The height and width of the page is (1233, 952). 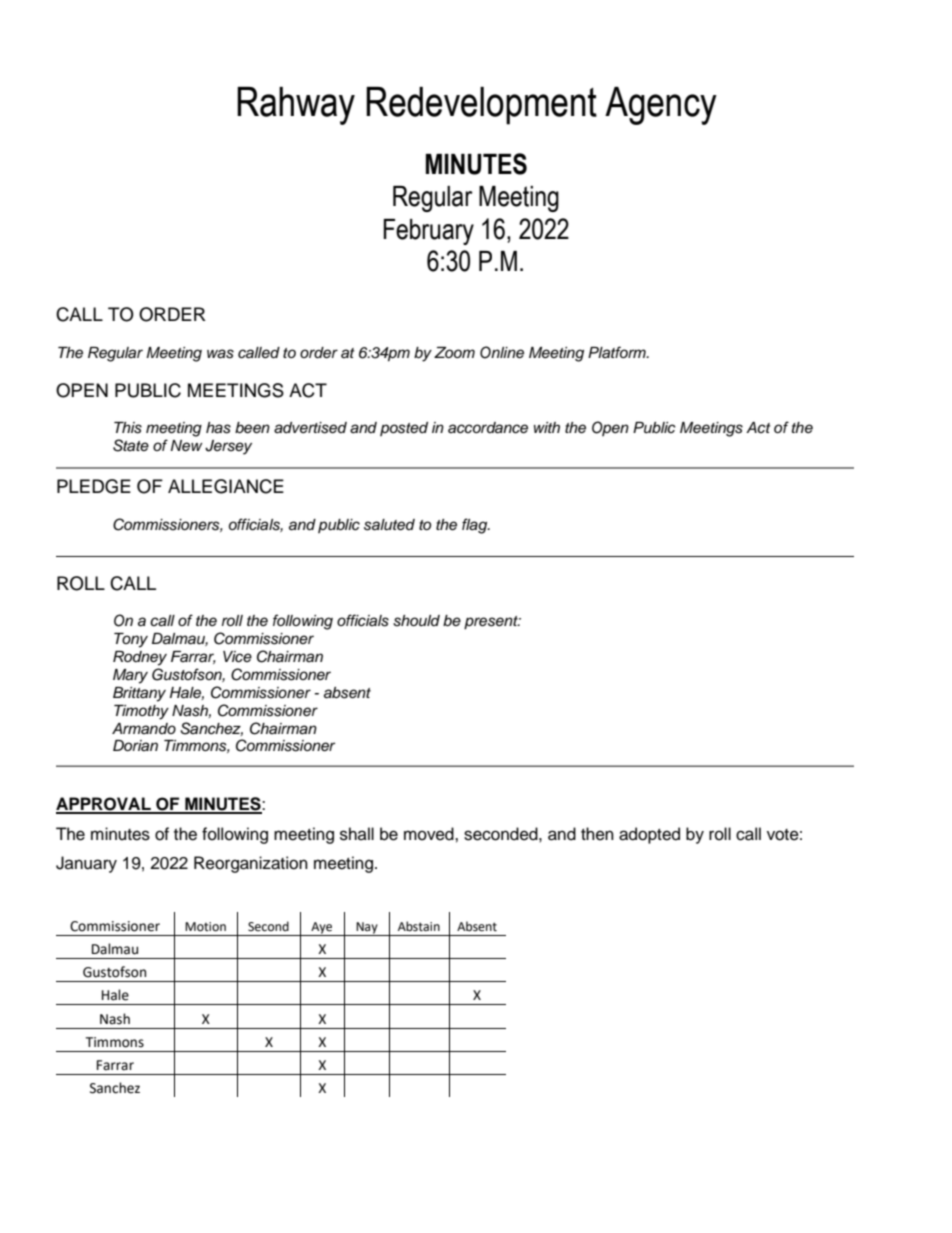 I want to click on February, so click(x=428, y=232).
